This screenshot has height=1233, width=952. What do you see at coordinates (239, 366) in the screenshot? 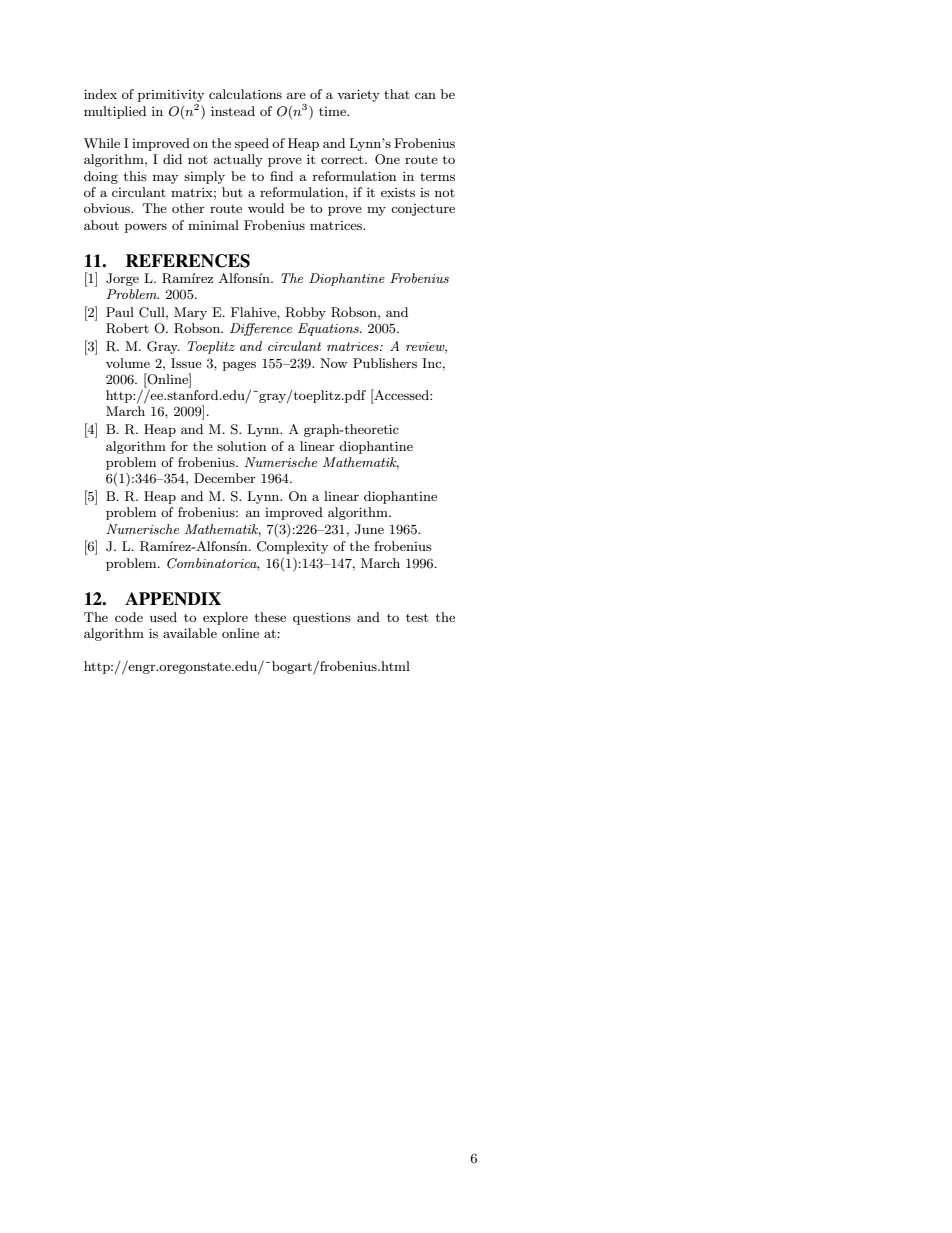
I see `pages` at bounding box center [239, 366].
